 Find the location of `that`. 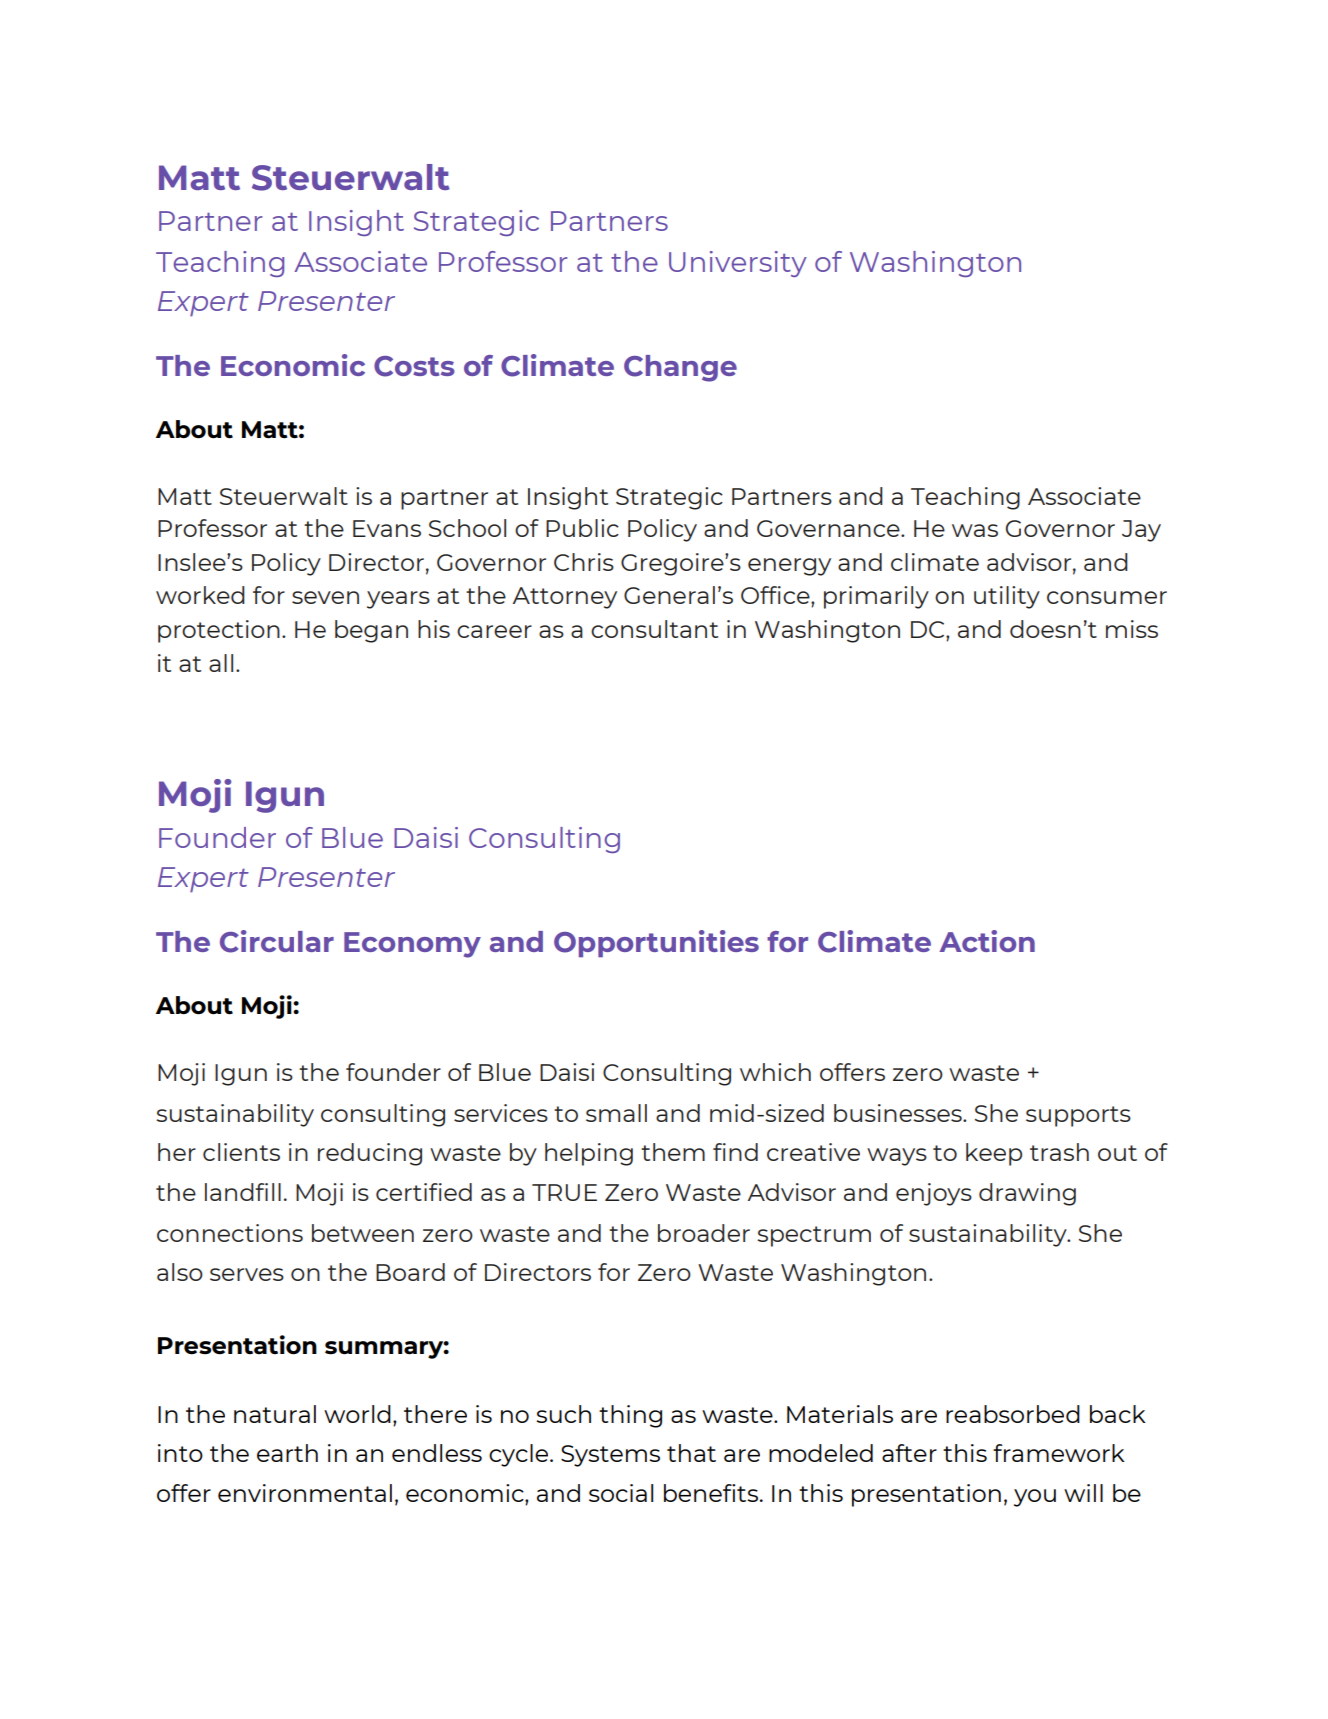

that is located at coordinates (691, 1453).
